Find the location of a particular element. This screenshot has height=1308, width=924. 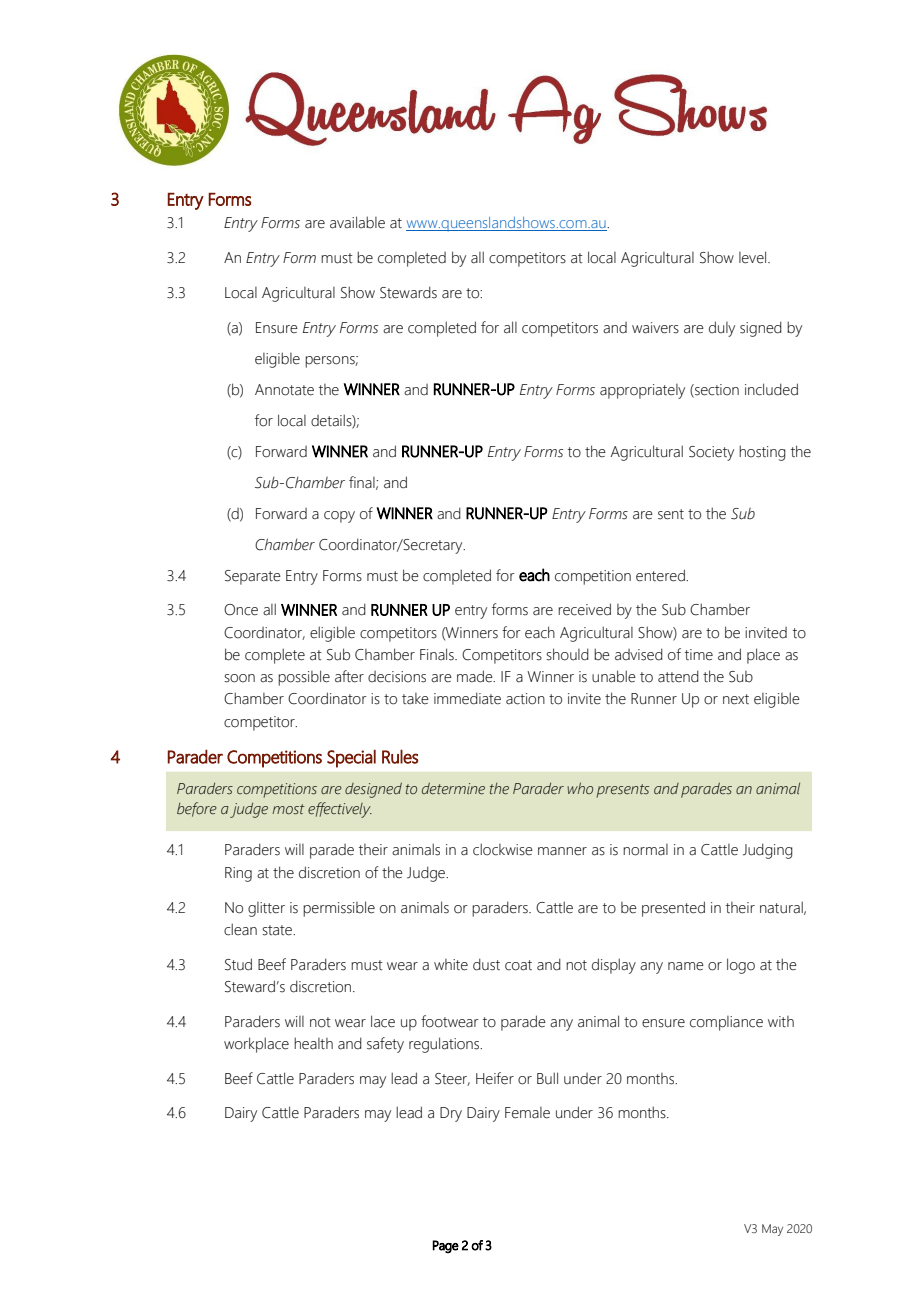

received is located at coordinates (584, 609).
